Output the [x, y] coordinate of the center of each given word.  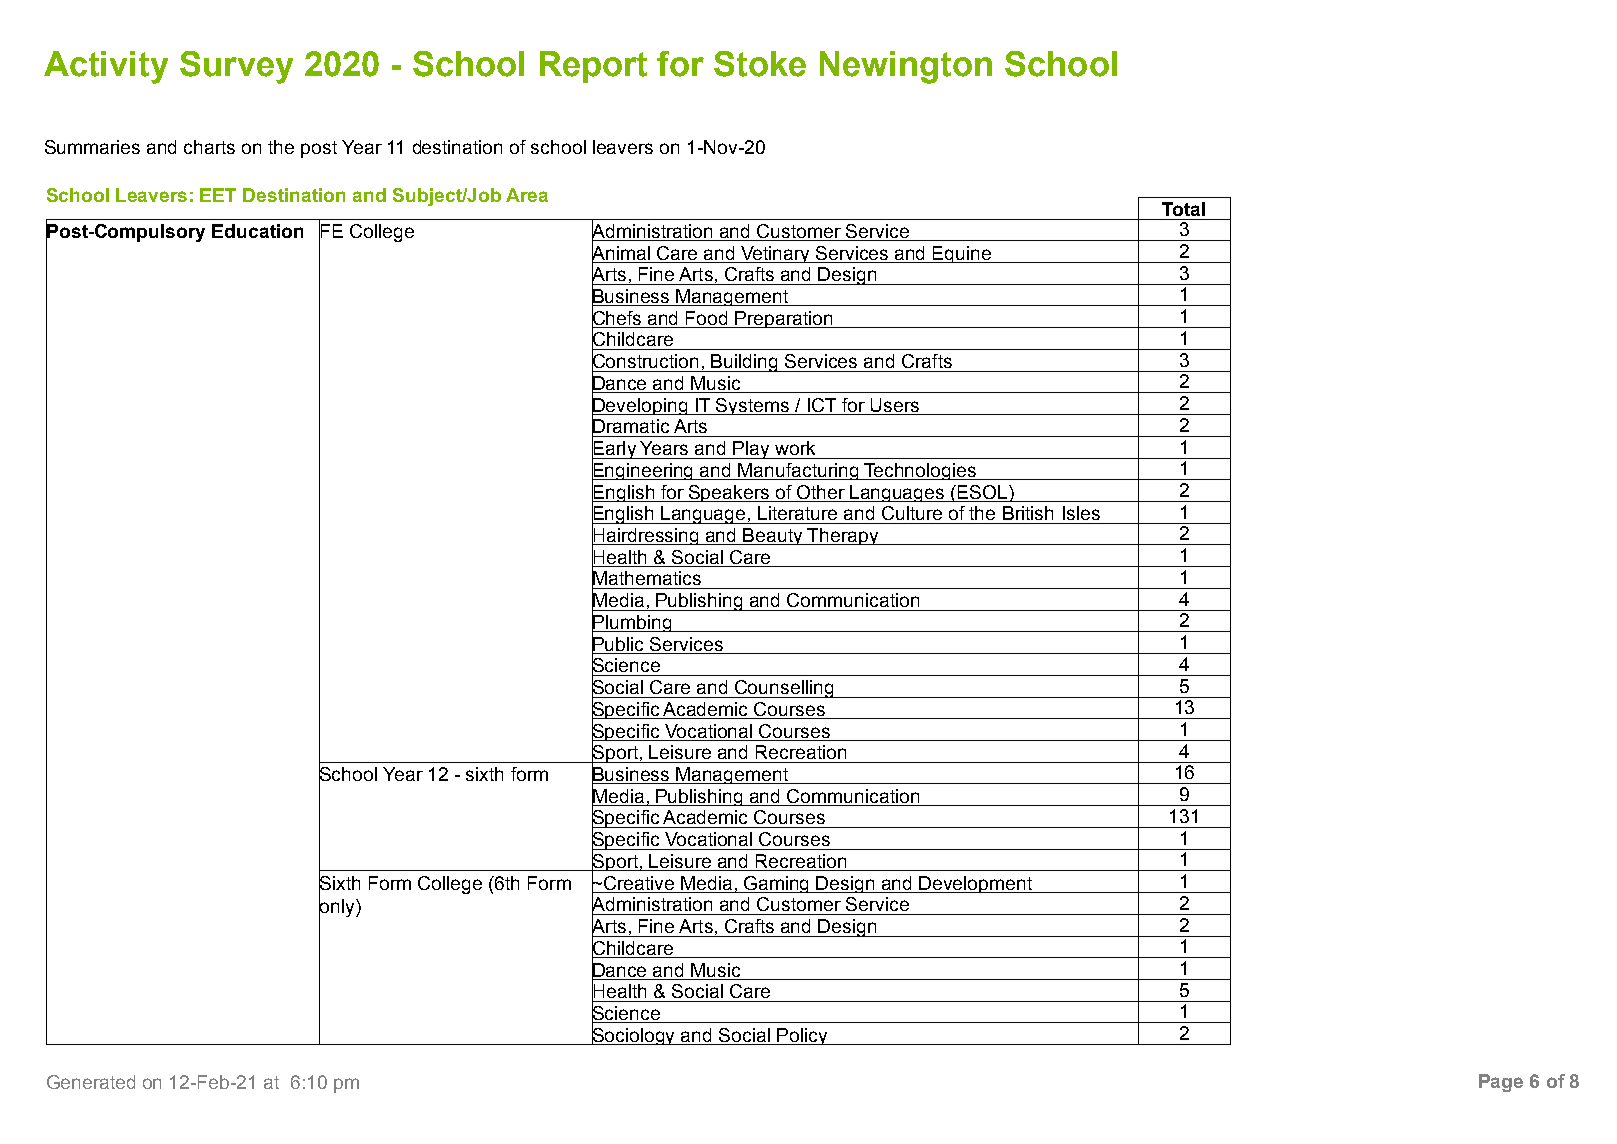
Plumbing [633, 624]
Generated [91, 1082]
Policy [802, 1036]
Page [1501, 1083]
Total [1183, 209]
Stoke [760, 64]
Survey [236, 67]
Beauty [773, 536]
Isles [1081, 513]
